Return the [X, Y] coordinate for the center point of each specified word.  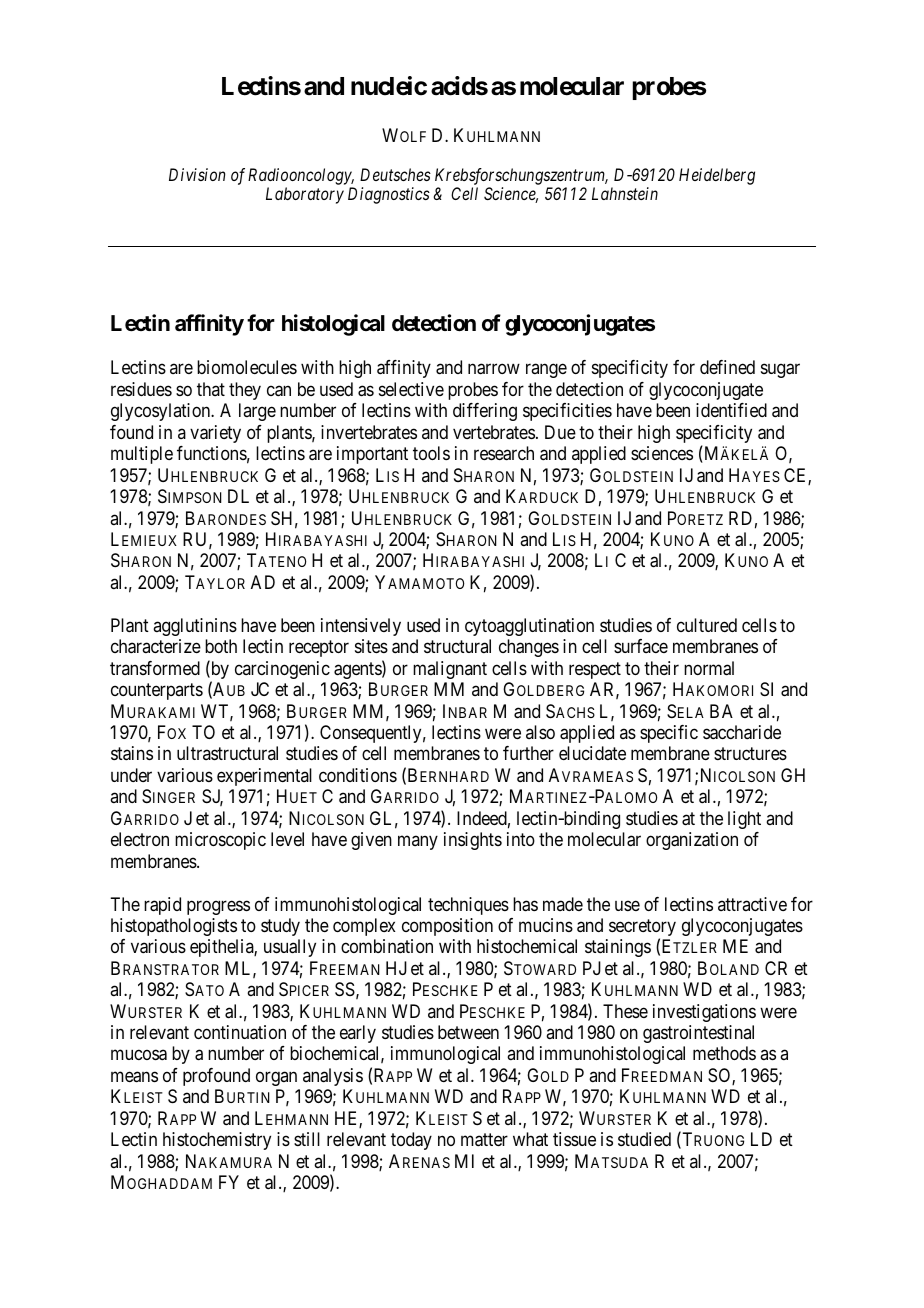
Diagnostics [389, 195]
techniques [468, 906]
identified [731, 410]
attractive [752, 904]
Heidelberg [717, 176]
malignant [450, 670]
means [134, 1077]
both [221, 646]
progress [218, 907]
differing [485, 412]
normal [709, 668]
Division [197, 174]
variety [215, 434]
